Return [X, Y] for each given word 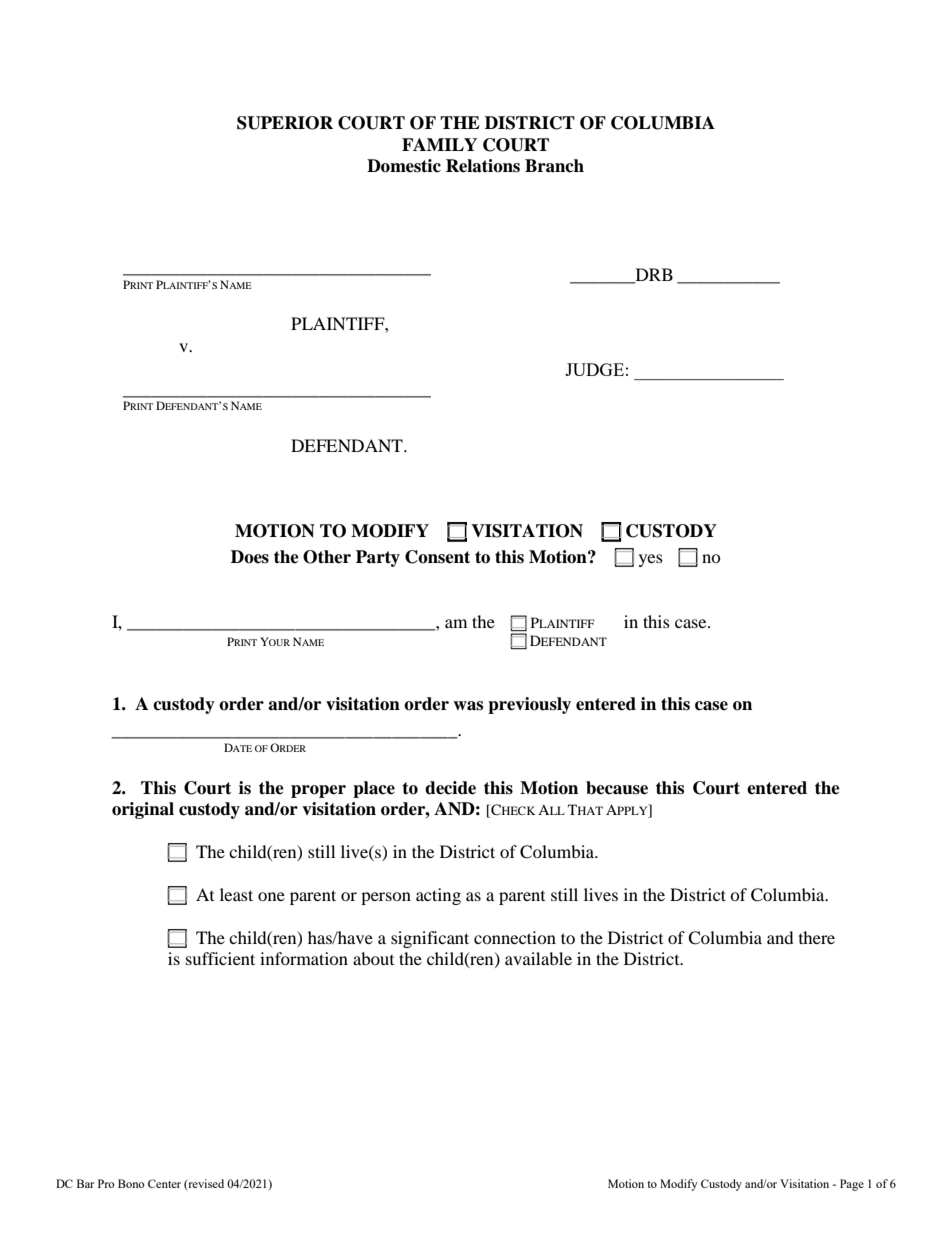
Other [327, 557]
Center [164, 1183]
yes [651, 560]
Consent [437, 557]
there [817, 937]
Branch [554, 166]
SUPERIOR [285, 123]
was [468, 706]
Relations [483, 166]
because [617, 788]
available [538, 958]
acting [438, 896]
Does [250, 557]
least [236, 894]
